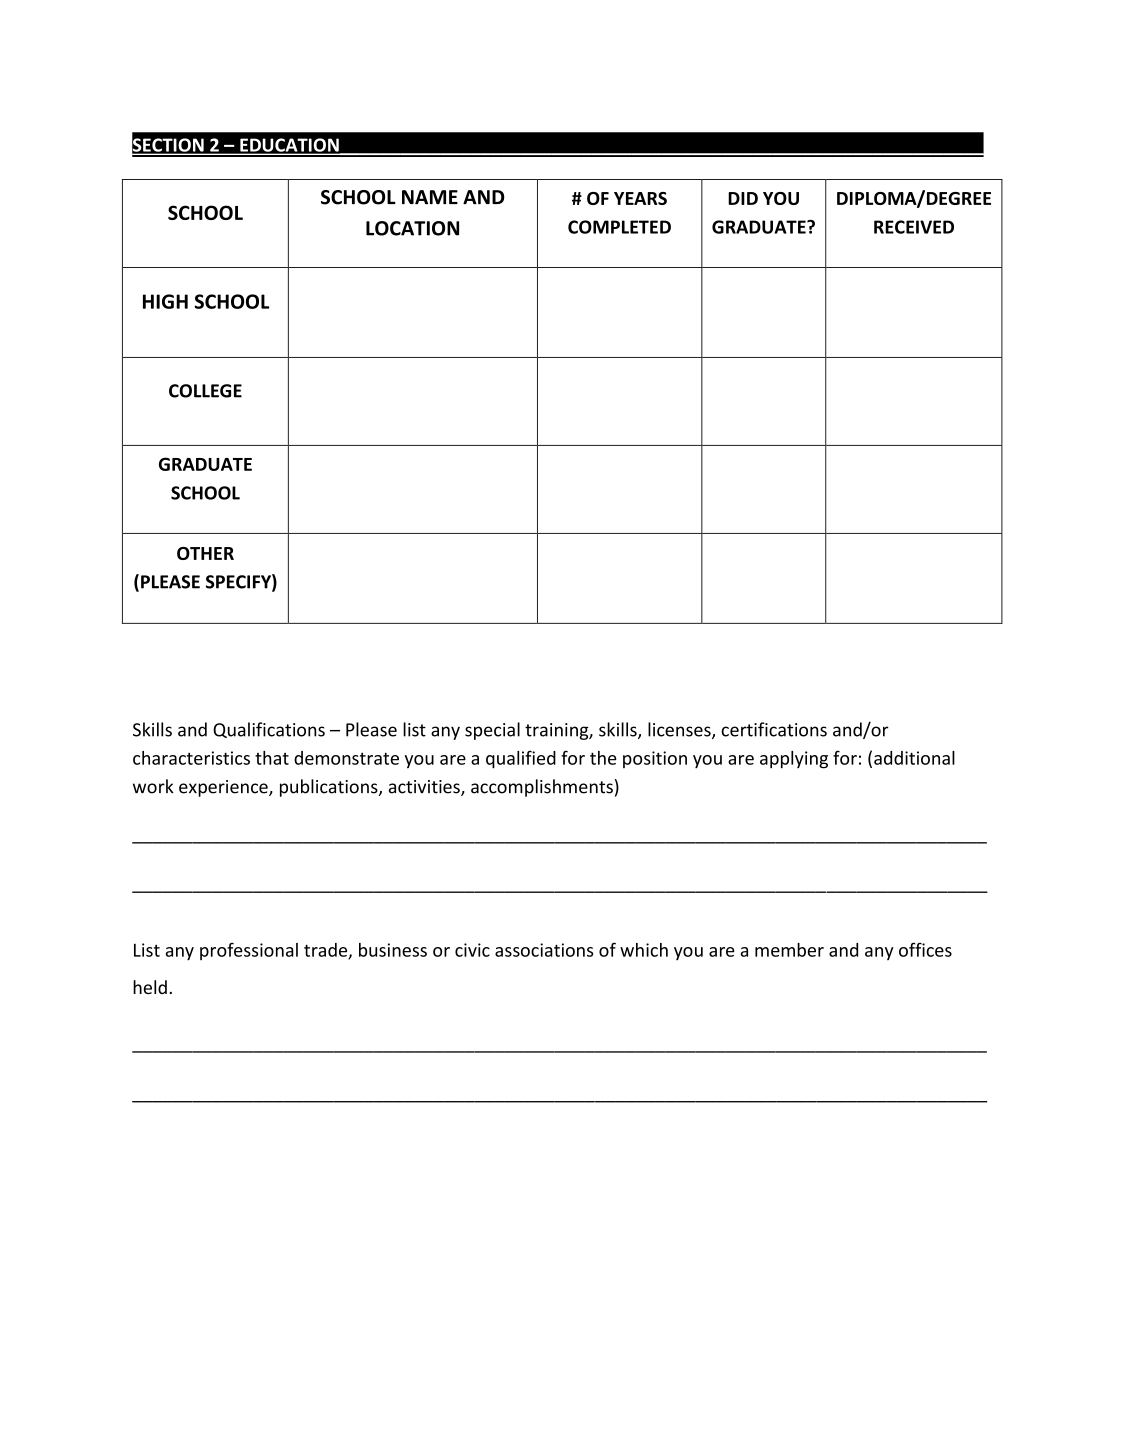 The image size is (1124, 1455). Describe the element at coordinates (774, 729) in the image. I see `certifications` at that location.
